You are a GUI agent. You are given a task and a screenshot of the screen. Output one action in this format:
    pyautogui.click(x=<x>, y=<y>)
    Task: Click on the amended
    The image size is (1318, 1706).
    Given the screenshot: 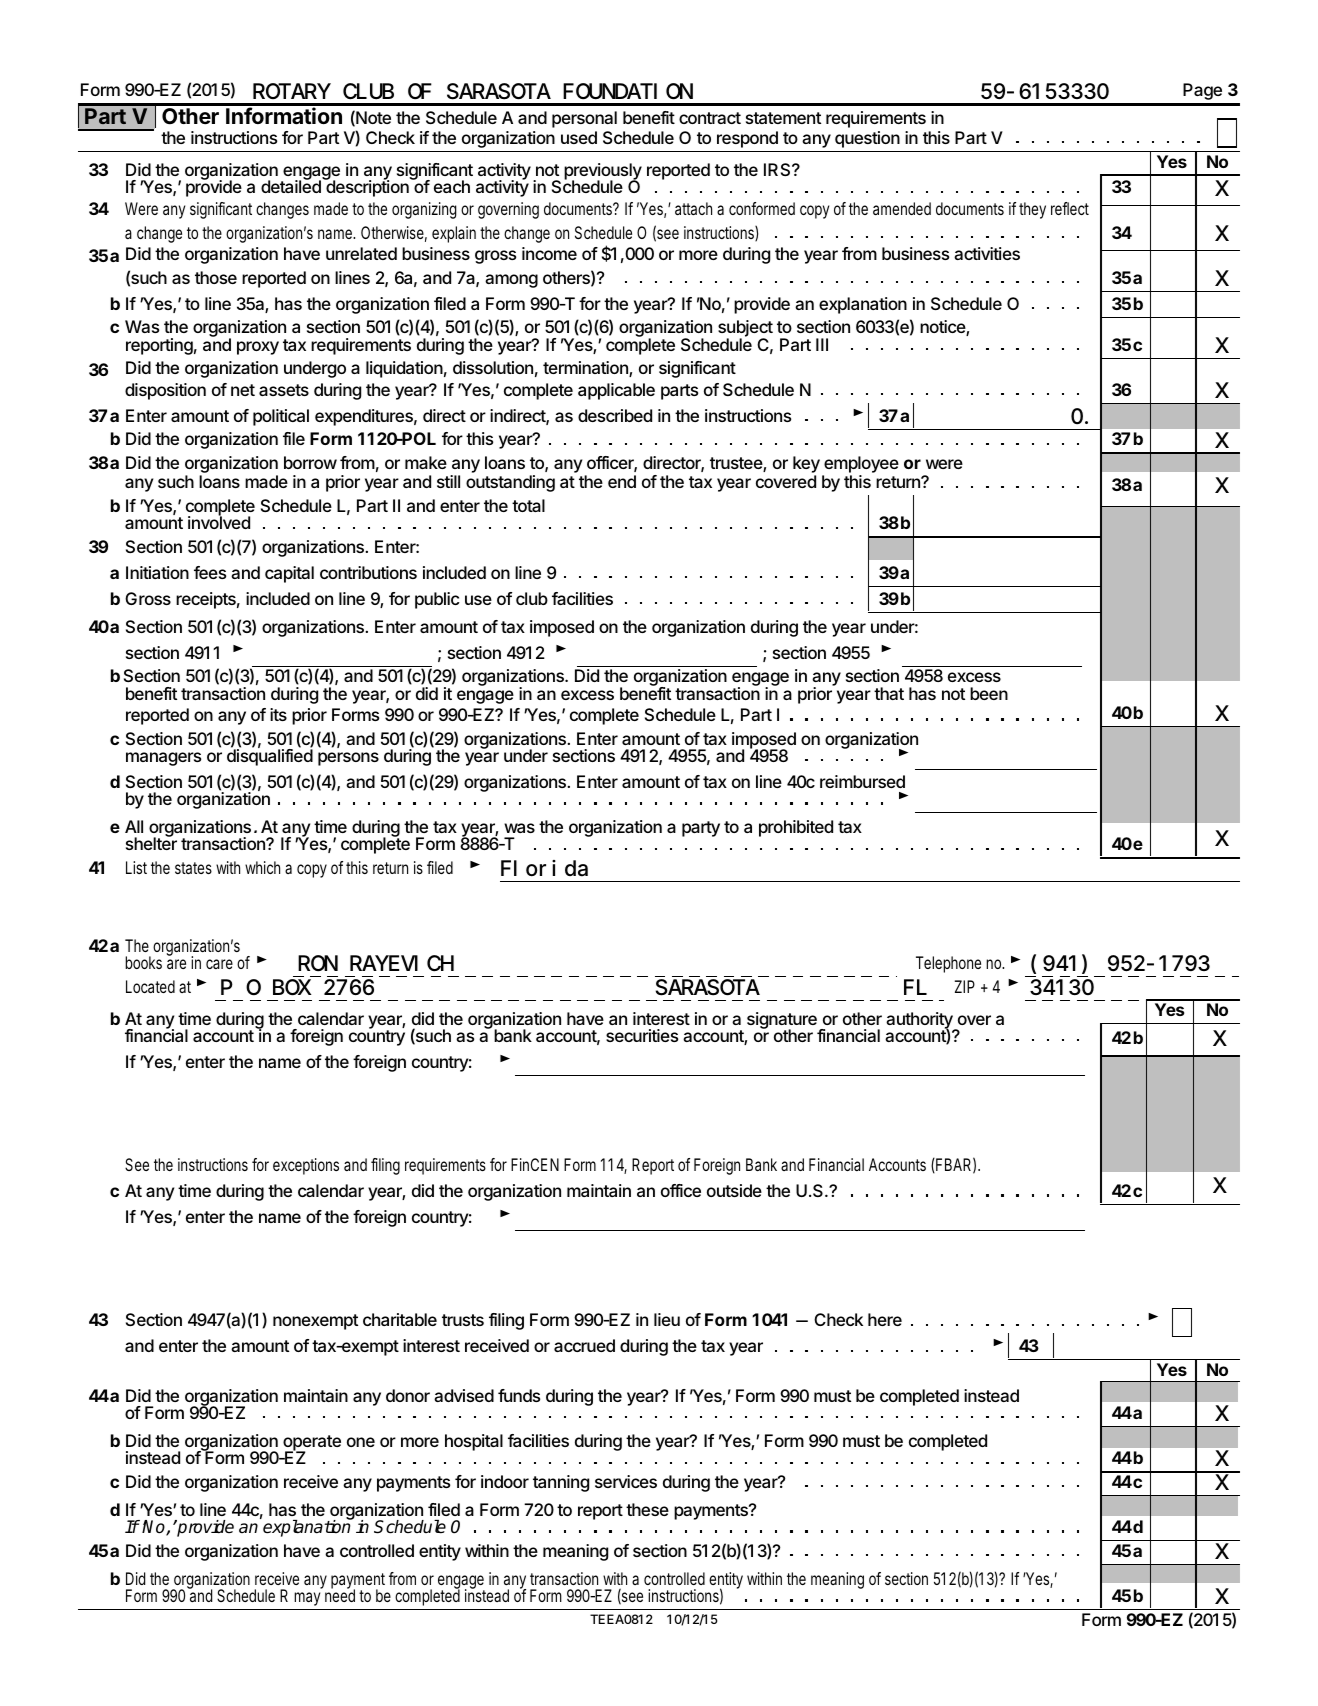 What is the action you would take?
    pyautogui.click(x=902, y=208)
